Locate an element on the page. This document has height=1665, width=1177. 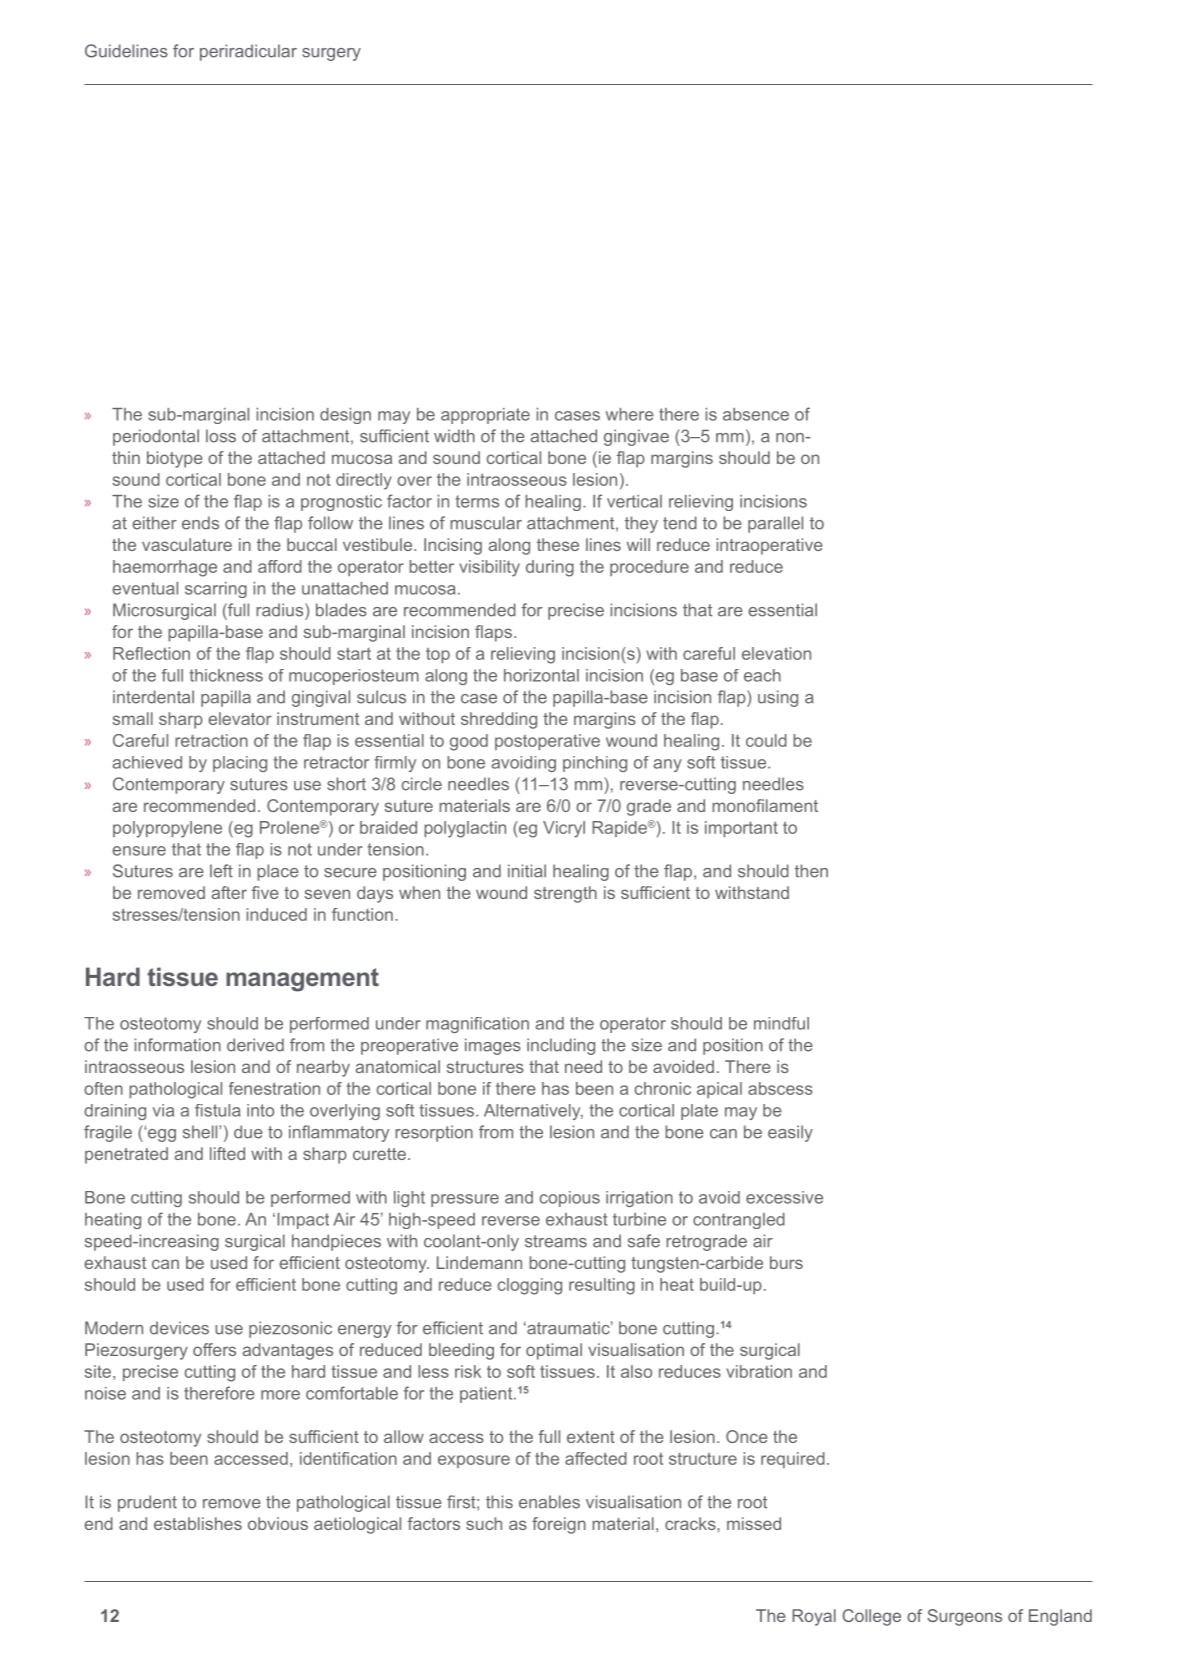
initial is located at coordinates (527, 871).
